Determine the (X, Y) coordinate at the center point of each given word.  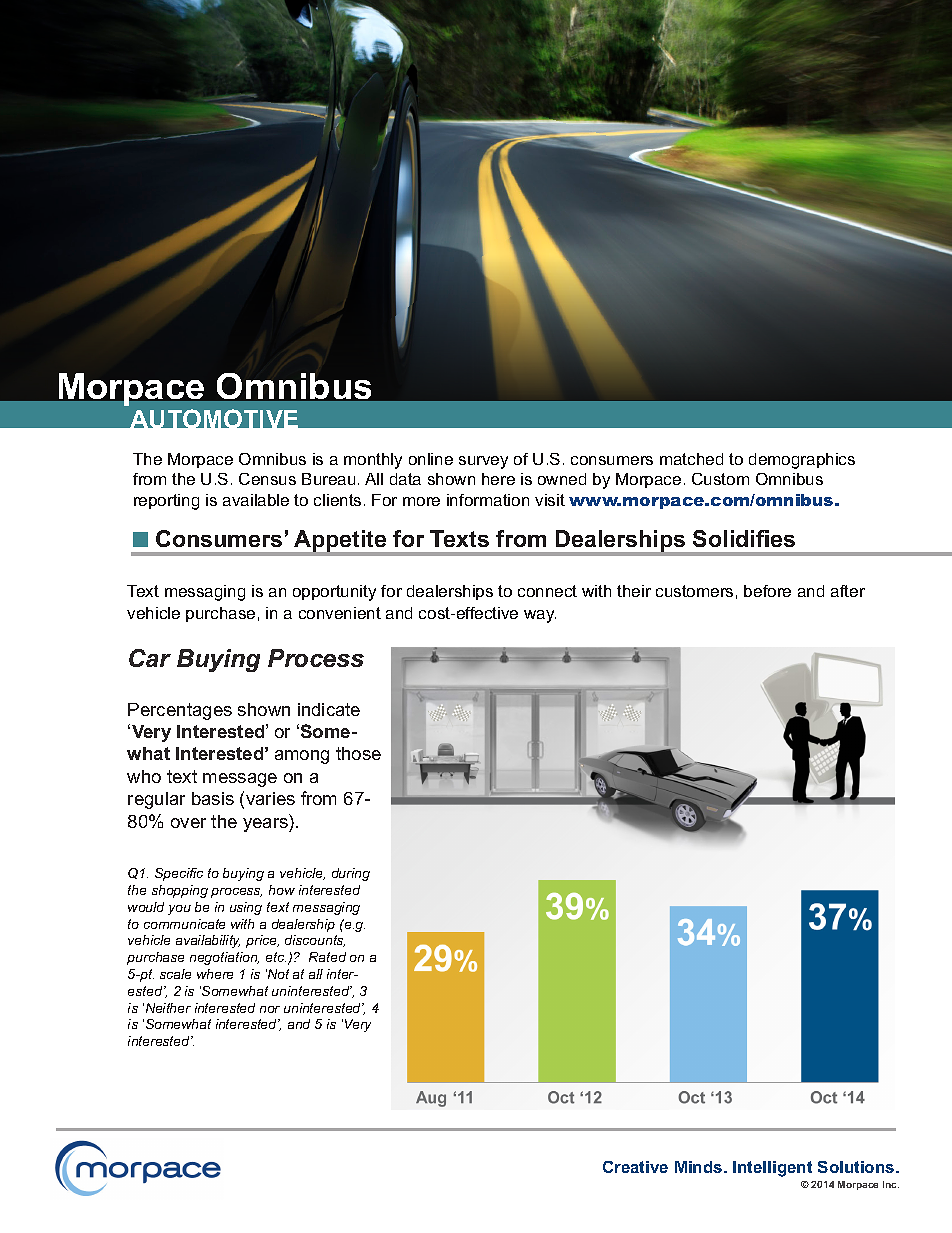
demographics (802, 461)
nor (270, 1009)
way (540, 616)
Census (267, 479)
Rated (327, 957)
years (266, 825)
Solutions (857, 1167)
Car (150, 658)
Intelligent (772, 1169)
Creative (635, 1167)
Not (277, 974)
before (767, 591)
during (351, 874)
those (358, 753)
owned (562, 479)
